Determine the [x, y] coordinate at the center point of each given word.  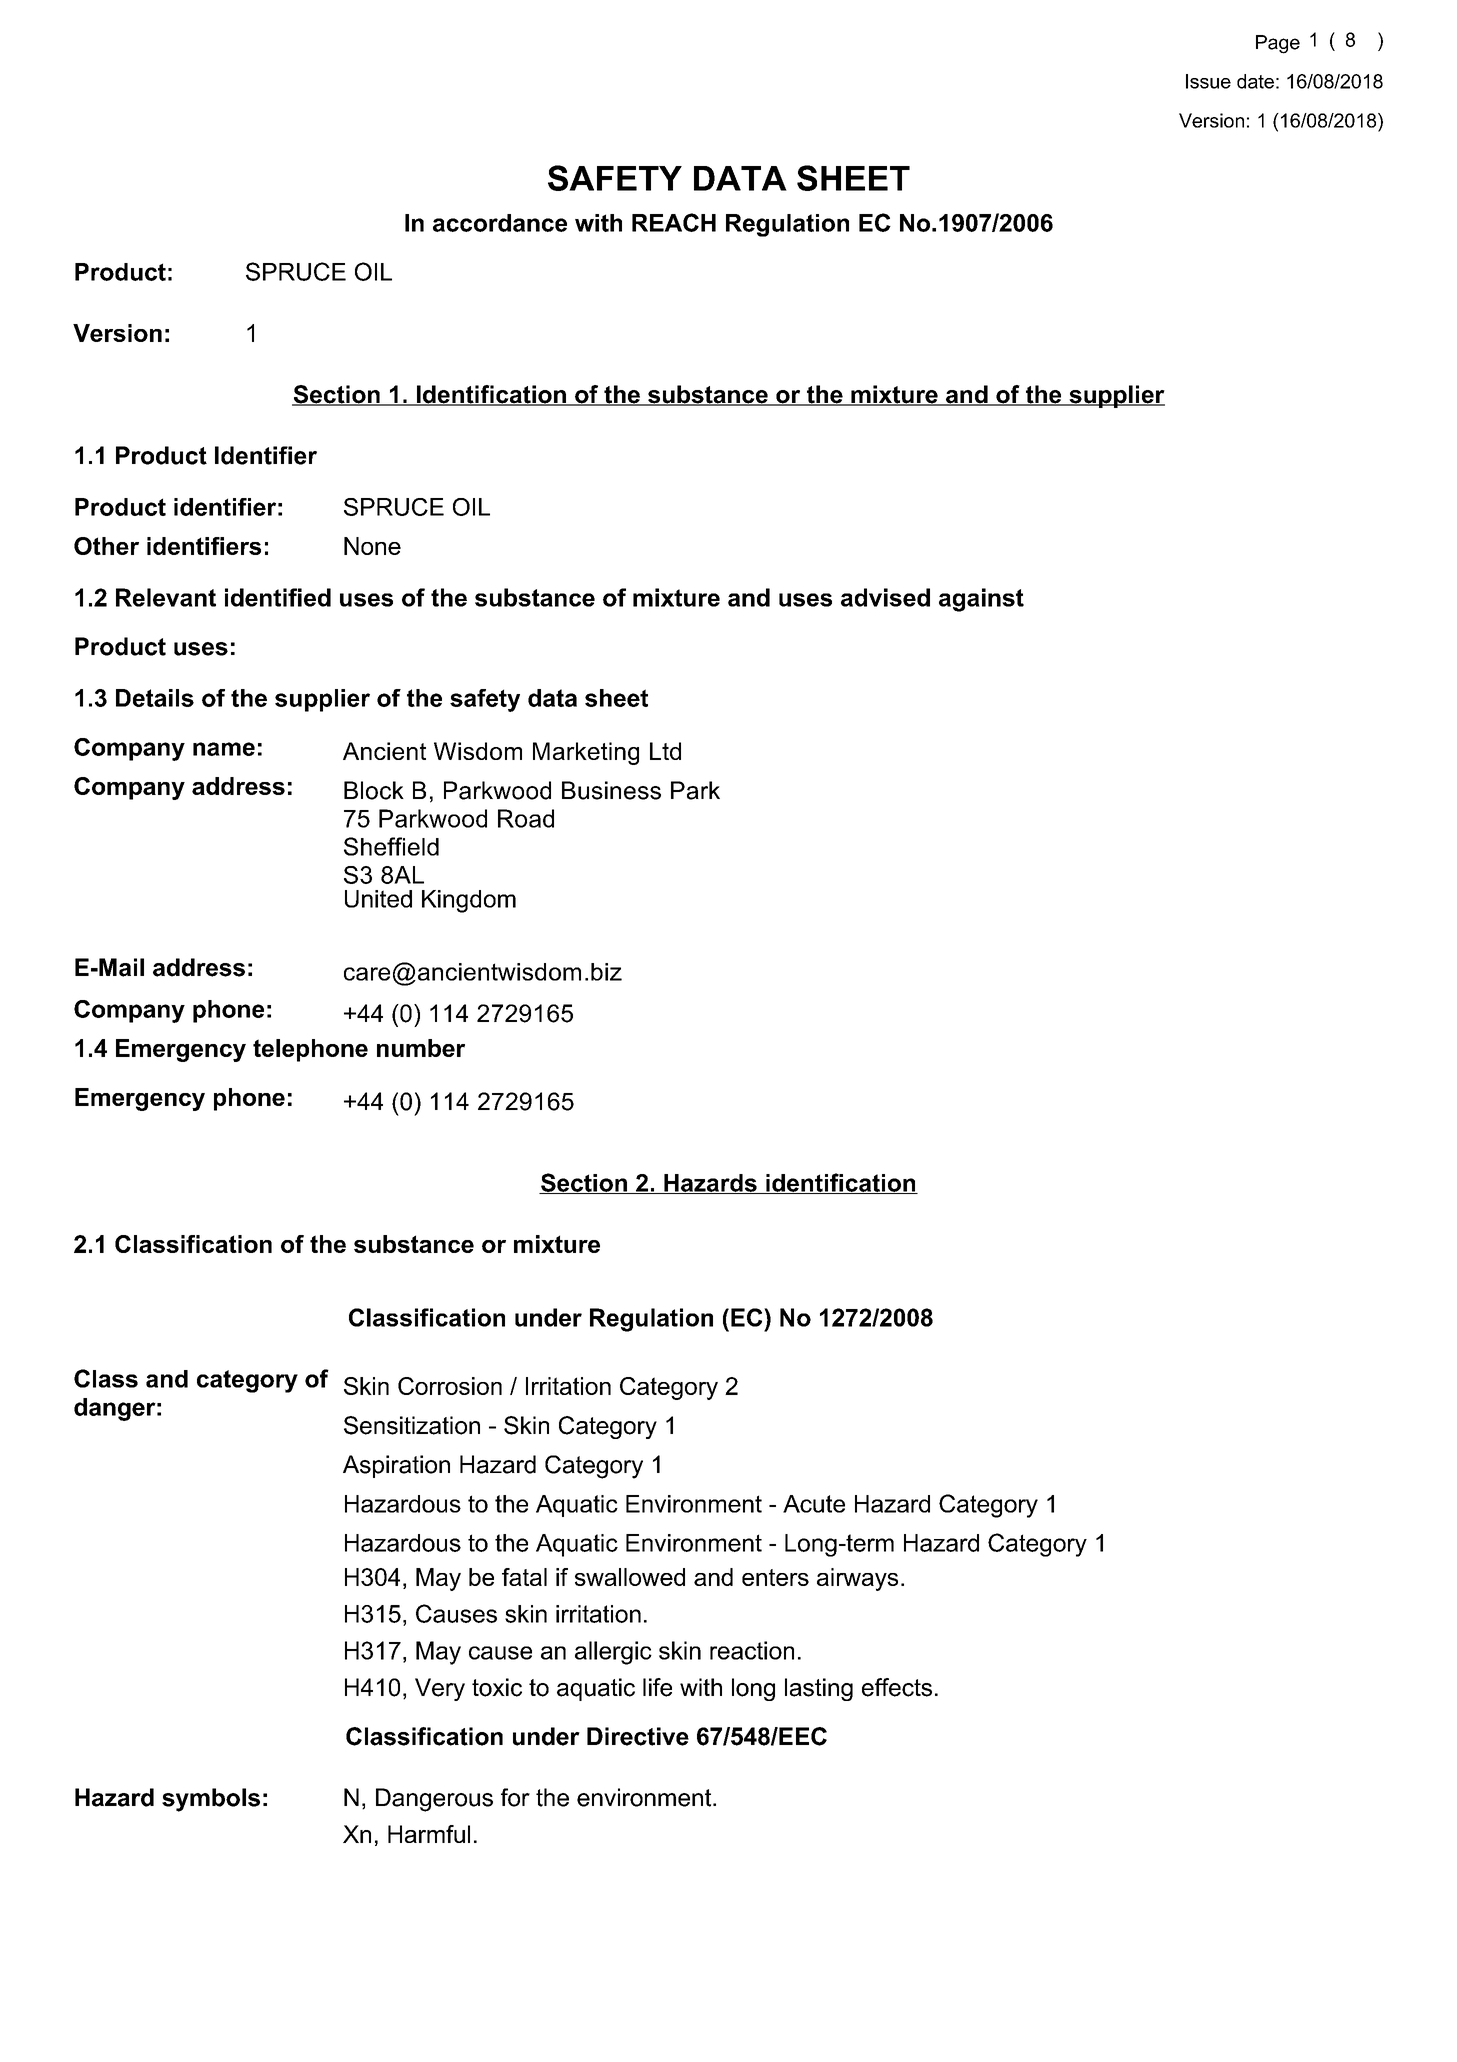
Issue [1208, 81]
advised [885, 597]
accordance [500, 223]
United [378, 899]
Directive [638, 1736]
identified [278, 597]
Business [611, 790]
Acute [814, 1504]
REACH [674, 222]
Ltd [665, 751]
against [981, 600]
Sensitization [412, 1425]
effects [897, 1687]
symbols [211, 1800]
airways [857, 1579]
